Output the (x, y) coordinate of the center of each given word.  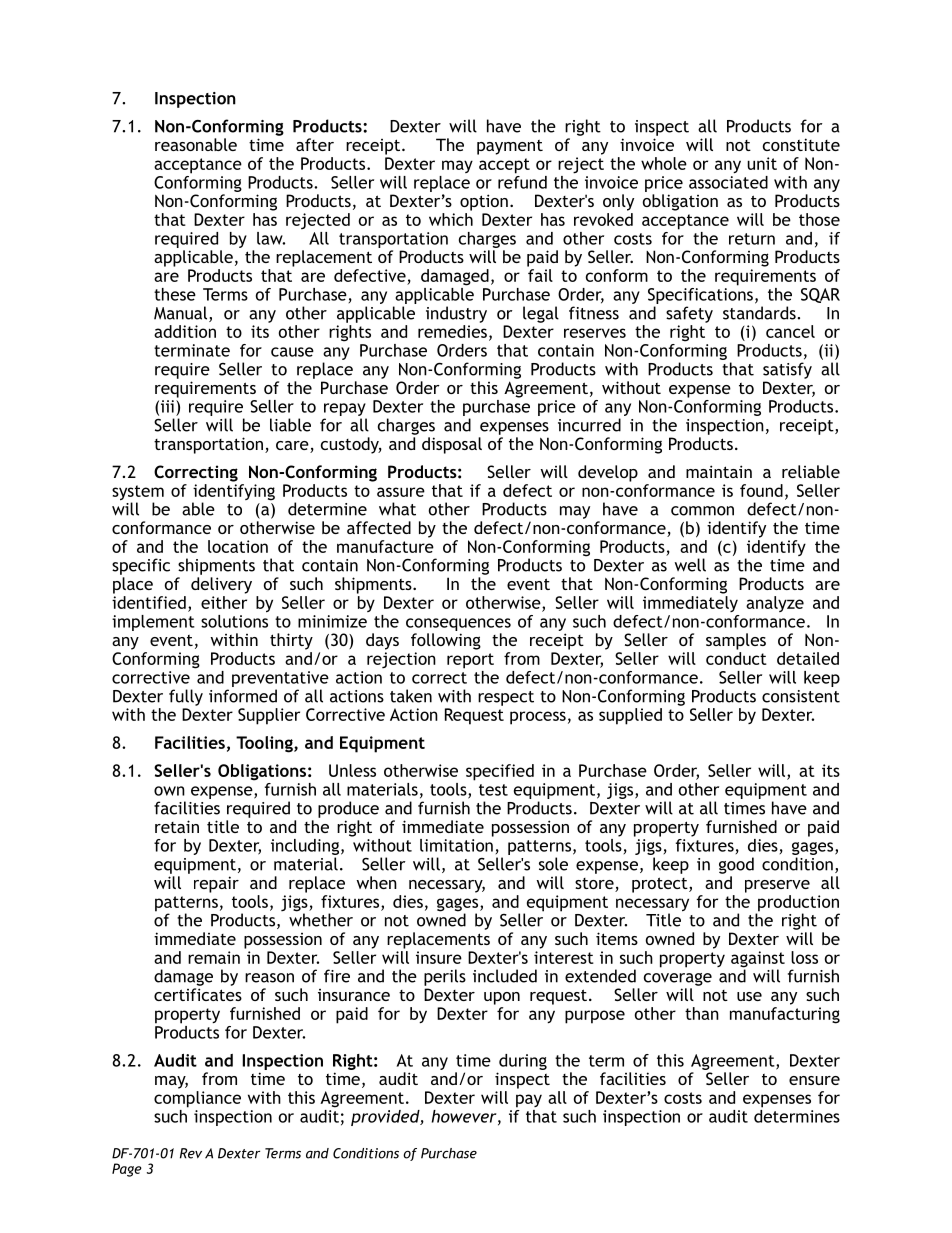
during (523, 1062)
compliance (197, 1099)
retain (177, 826)
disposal (452, 445)
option (484, 202)
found (761, 490)
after (315, 144)
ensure (814, 1080)
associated (728, 182)
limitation (457, 844)
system (138, 494)
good (736, 865)
